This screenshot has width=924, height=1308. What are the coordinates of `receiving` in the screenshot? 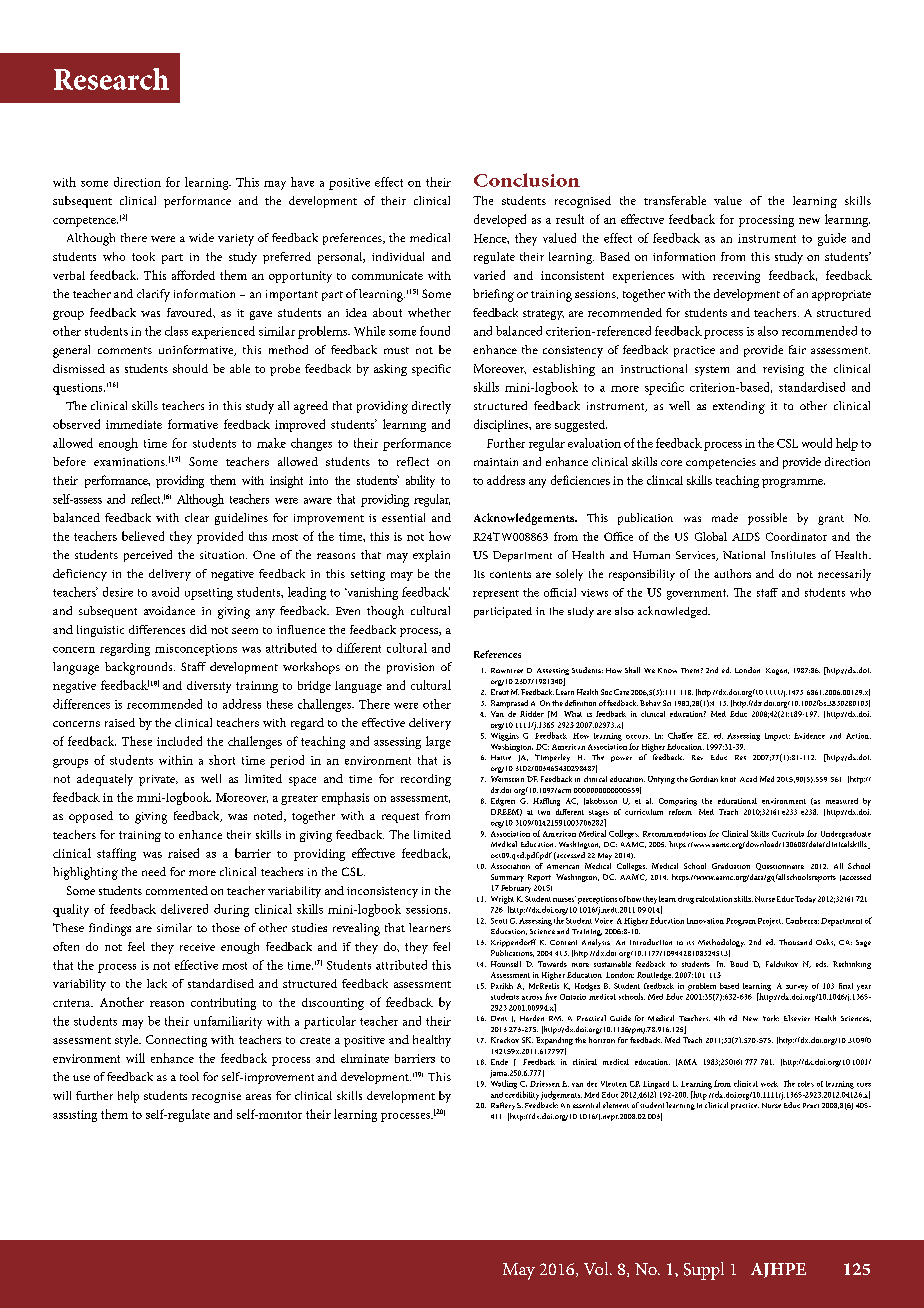 It's located at (736, 277).
